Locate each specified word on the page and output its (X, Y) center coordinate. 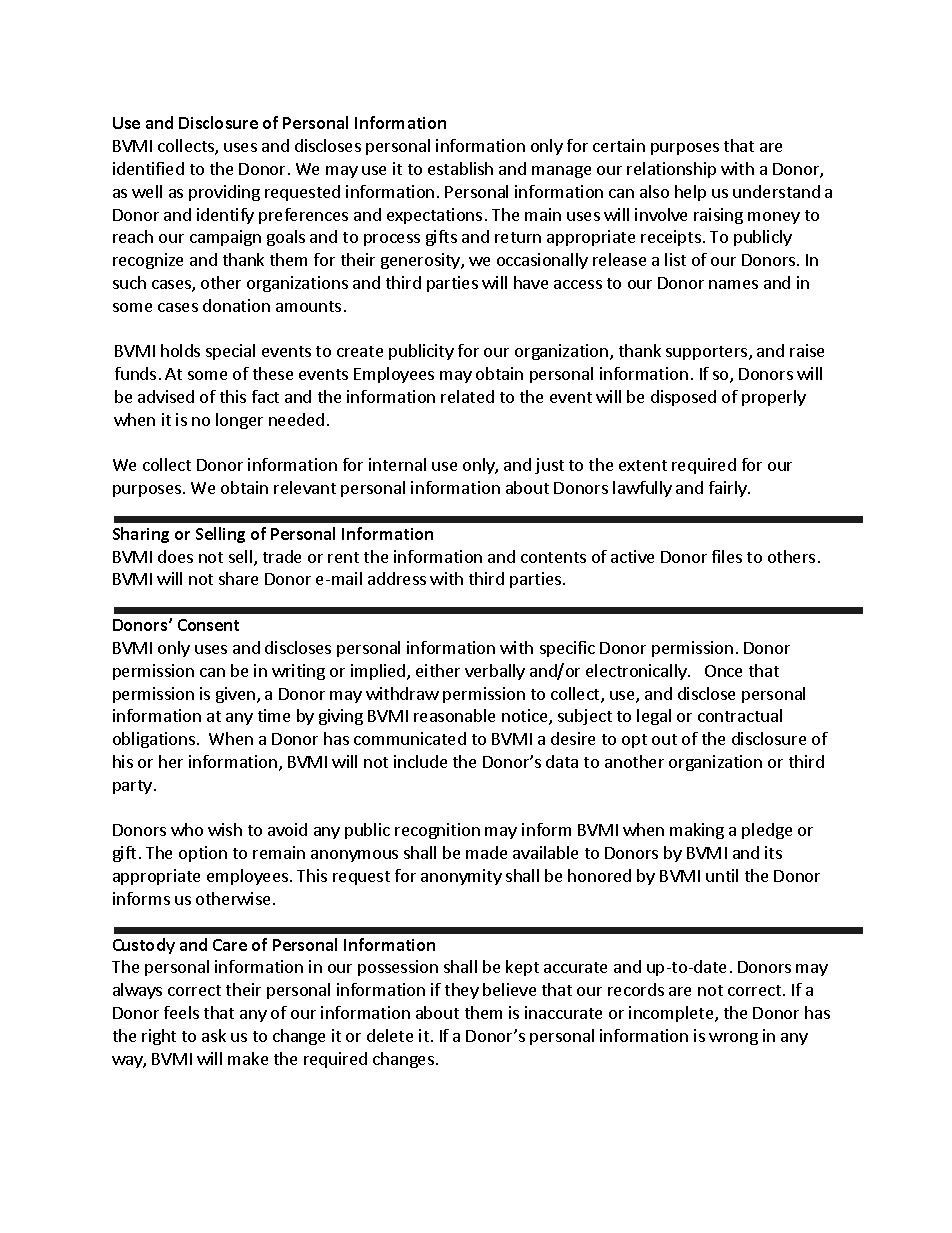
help (690, 193)
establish (460, 168)
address (397, 578)
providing (224, 193)
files (727, 556)
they (462, 991)
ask (214, 1035)
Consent (208, 625)
